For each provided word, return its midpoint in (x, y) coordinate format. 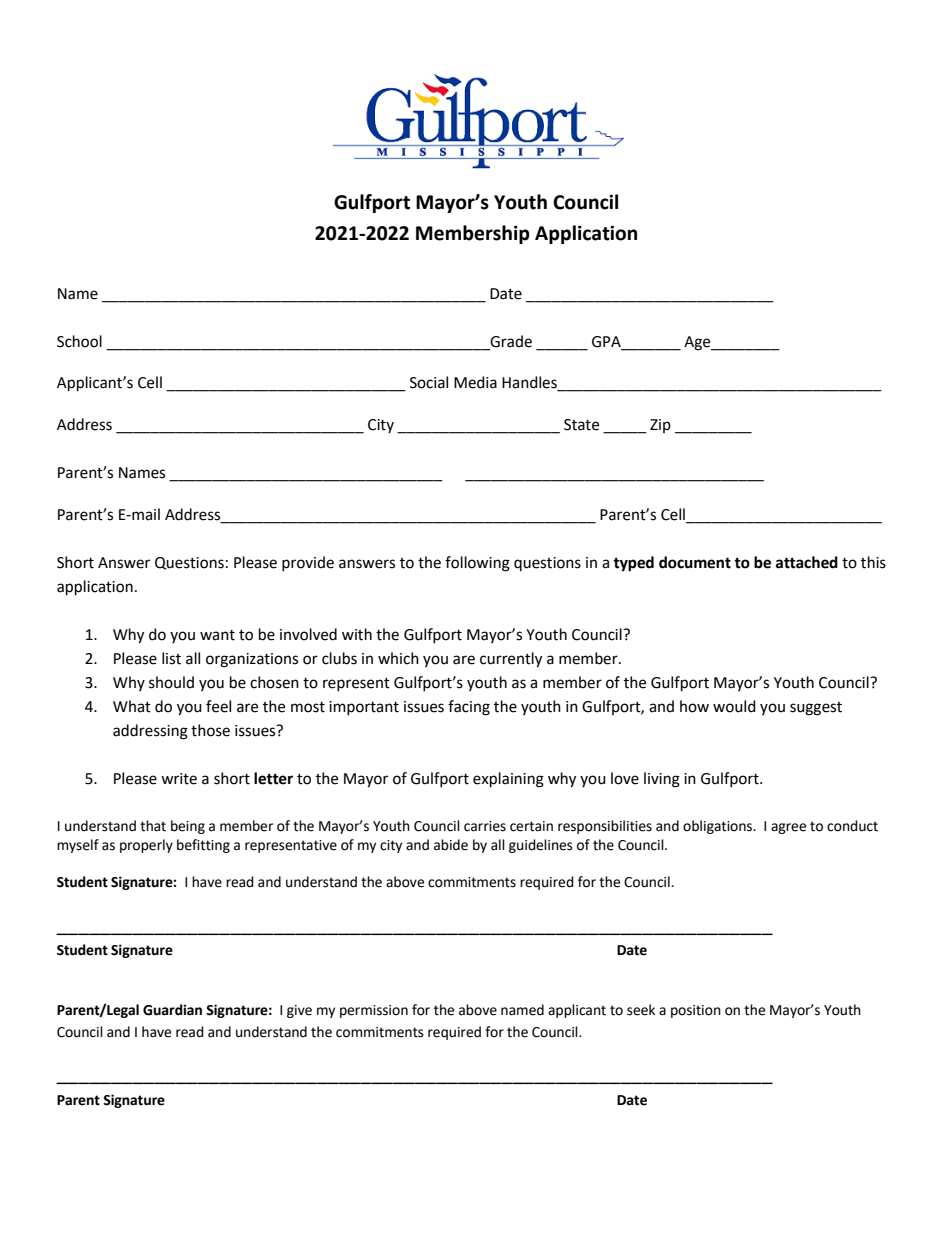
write (179, 779)
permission (374, 1011)
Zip (660, 426)
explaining (508, 780)
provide (308, 563)
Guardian (172, 1010)
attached (807, 562)
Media (475, 382)
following (477, 564)
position (696, 1011)
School (79, 341)
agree (788, 828)
